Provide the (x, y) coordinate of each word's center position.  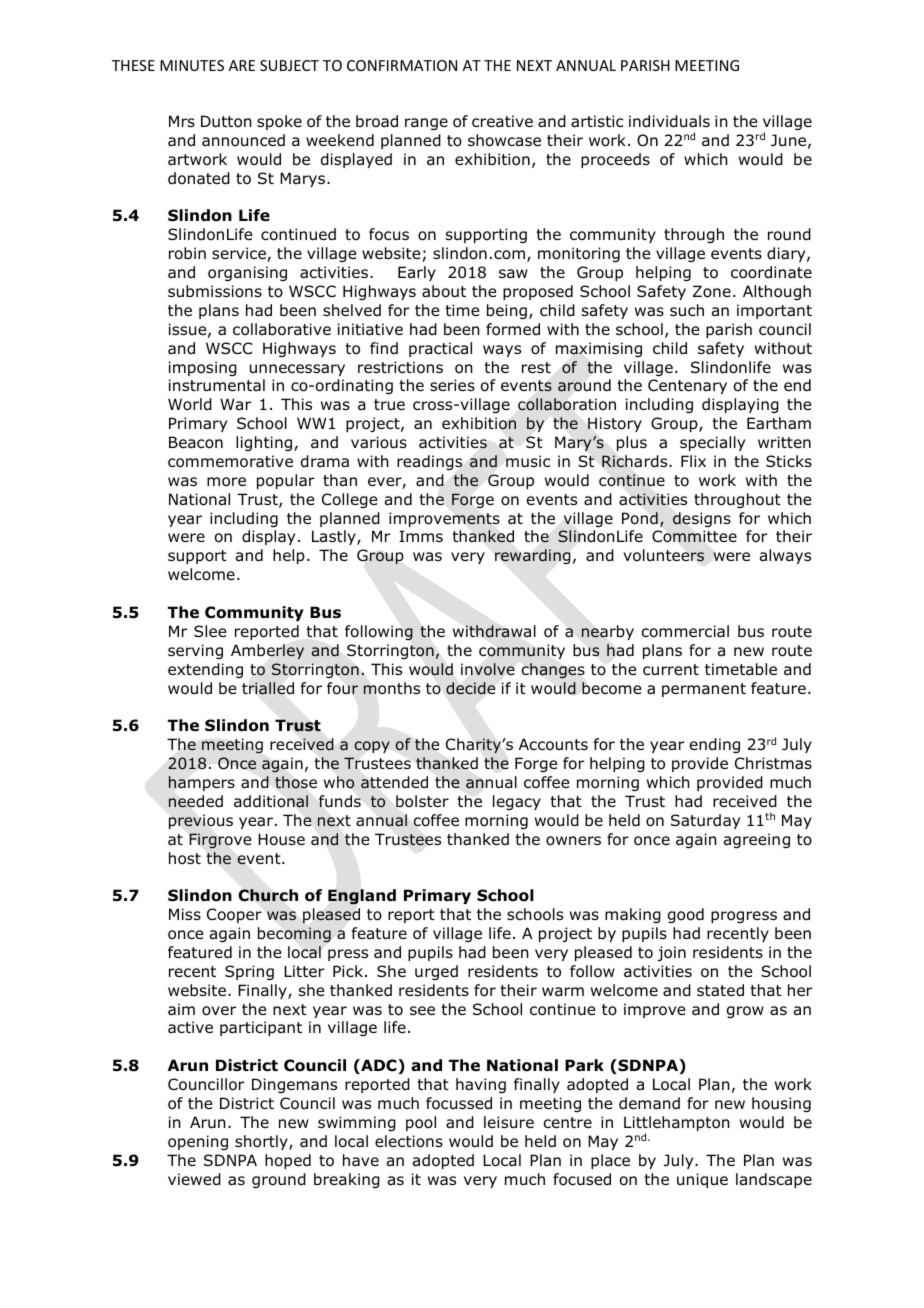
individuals (669, 121)
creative (502, 121)
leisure (509, 1122)
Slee (210, 631)
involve (488, 669)
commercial (685, 631)
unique (702, 1180)
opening (198, 1142)
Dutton (226, 121)
